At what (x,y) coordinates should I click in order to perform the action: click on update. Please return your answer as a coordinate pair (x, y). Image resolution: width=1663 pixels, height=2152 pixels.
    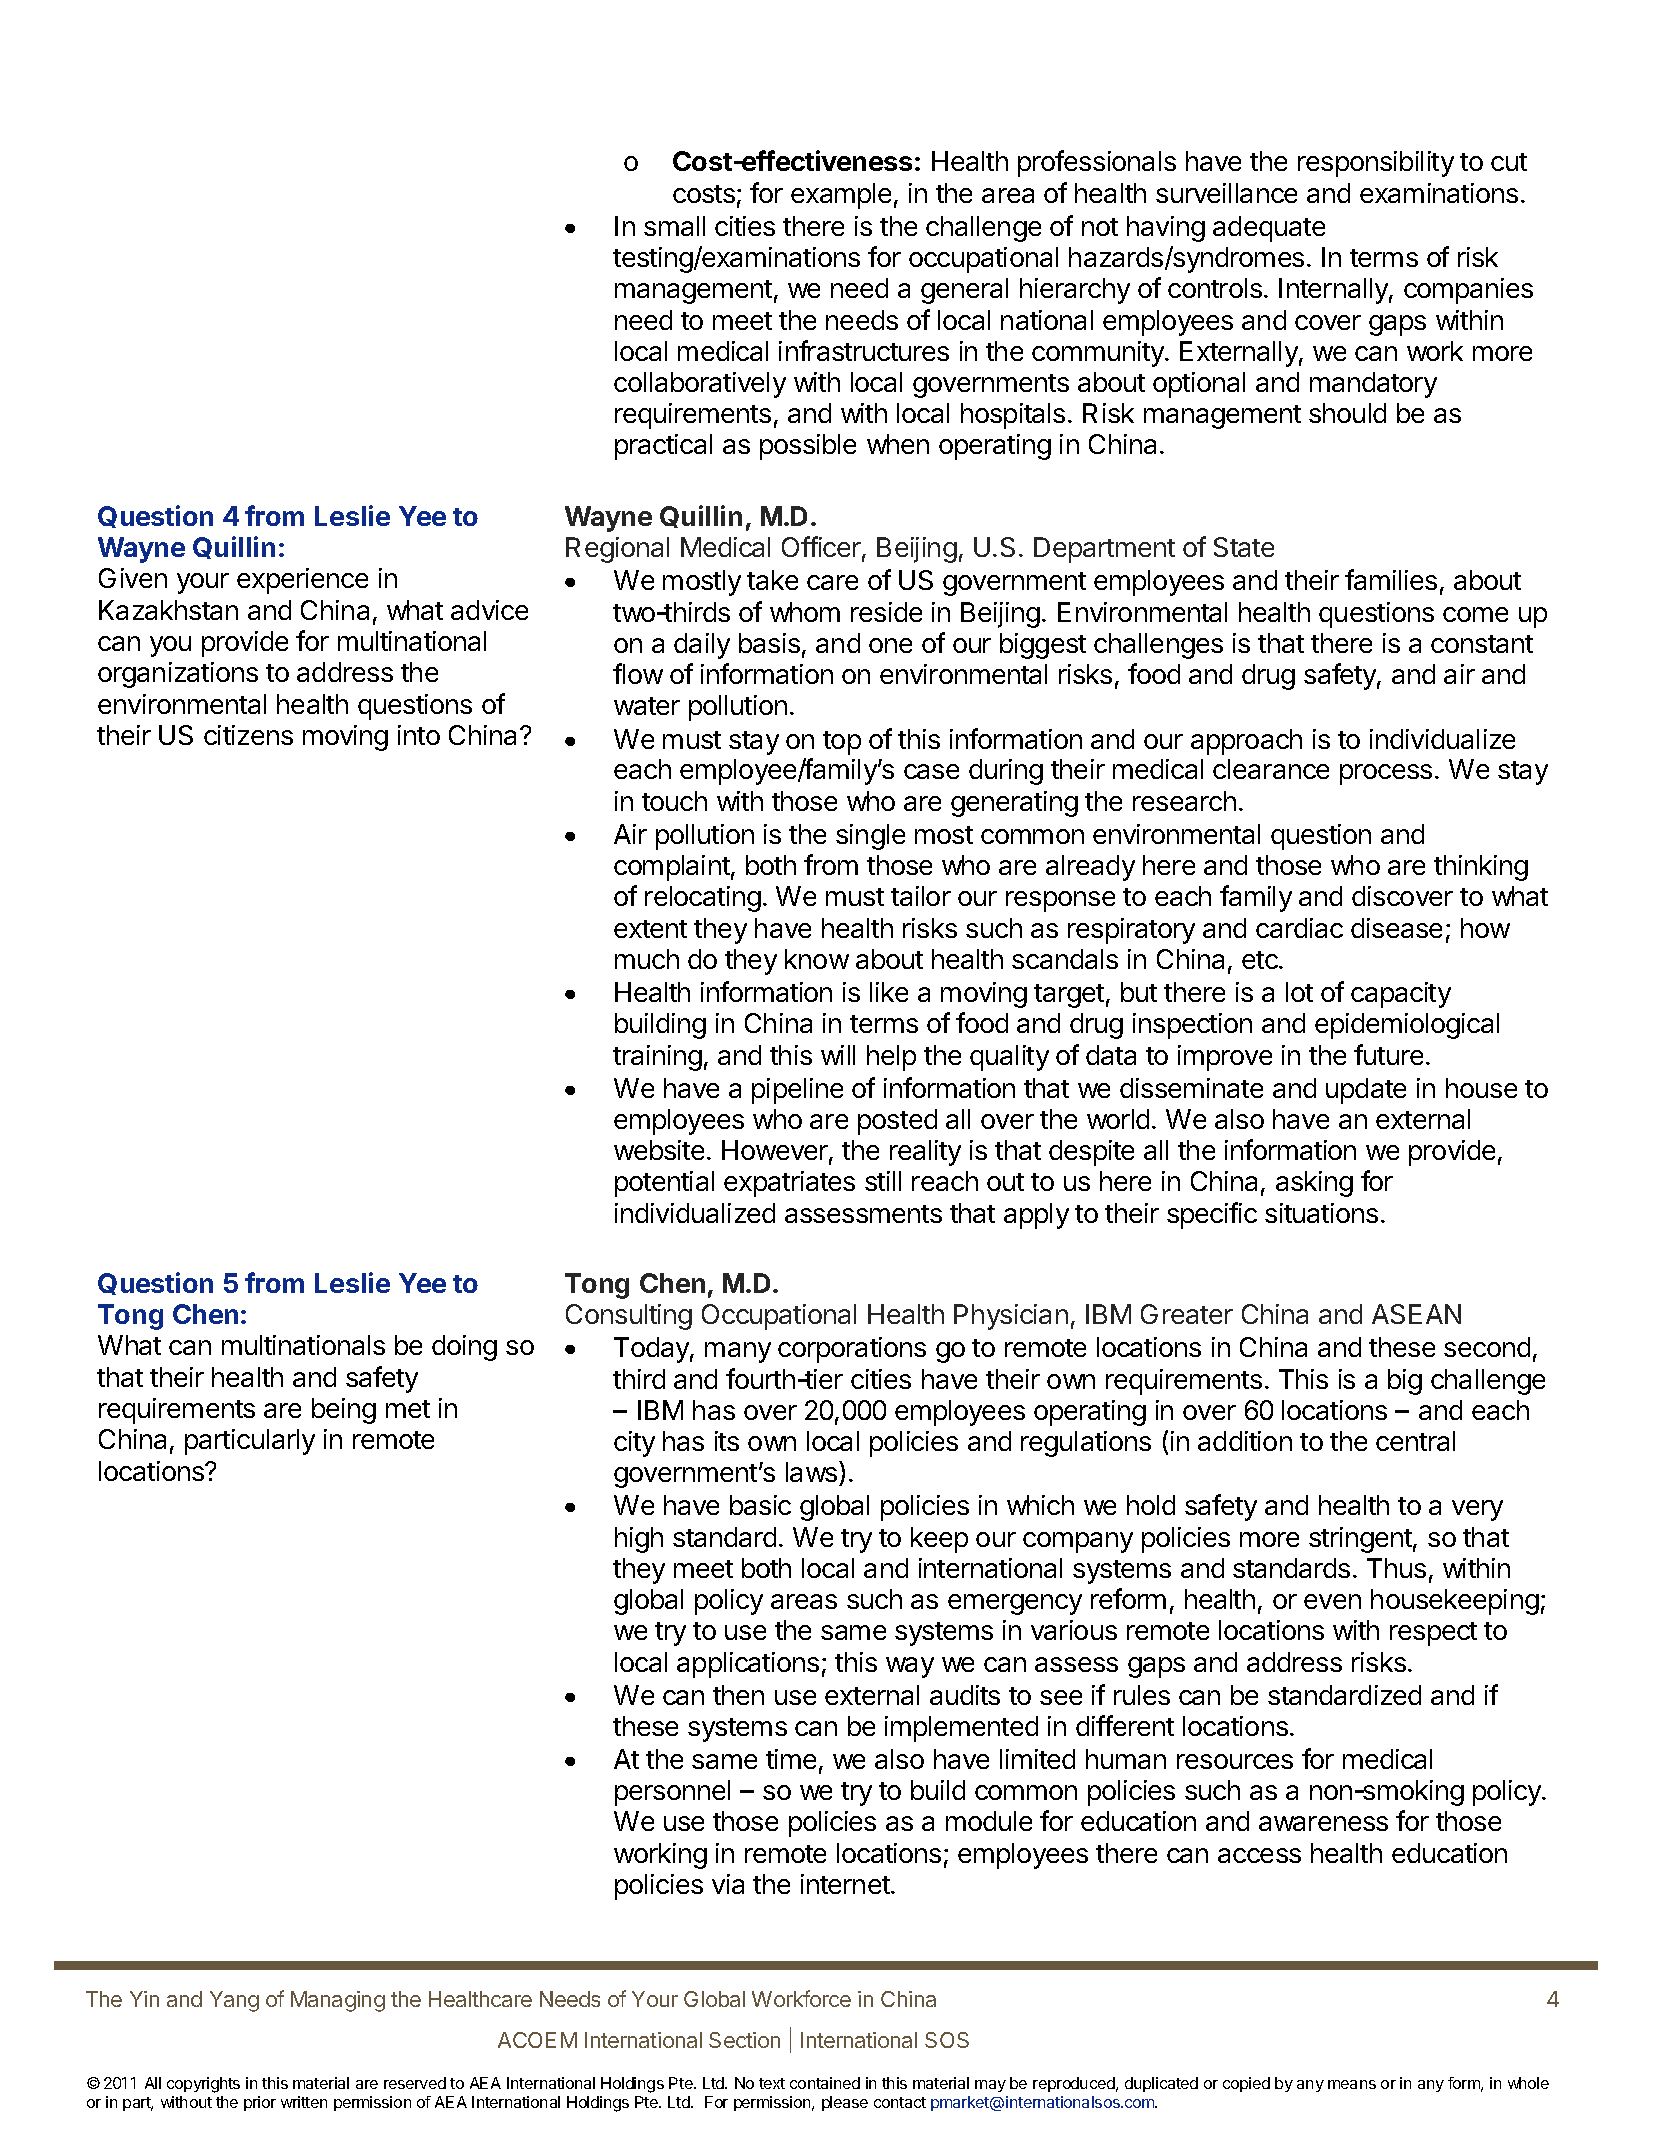
    Looking at the image, I should click on (1366, 1091).
